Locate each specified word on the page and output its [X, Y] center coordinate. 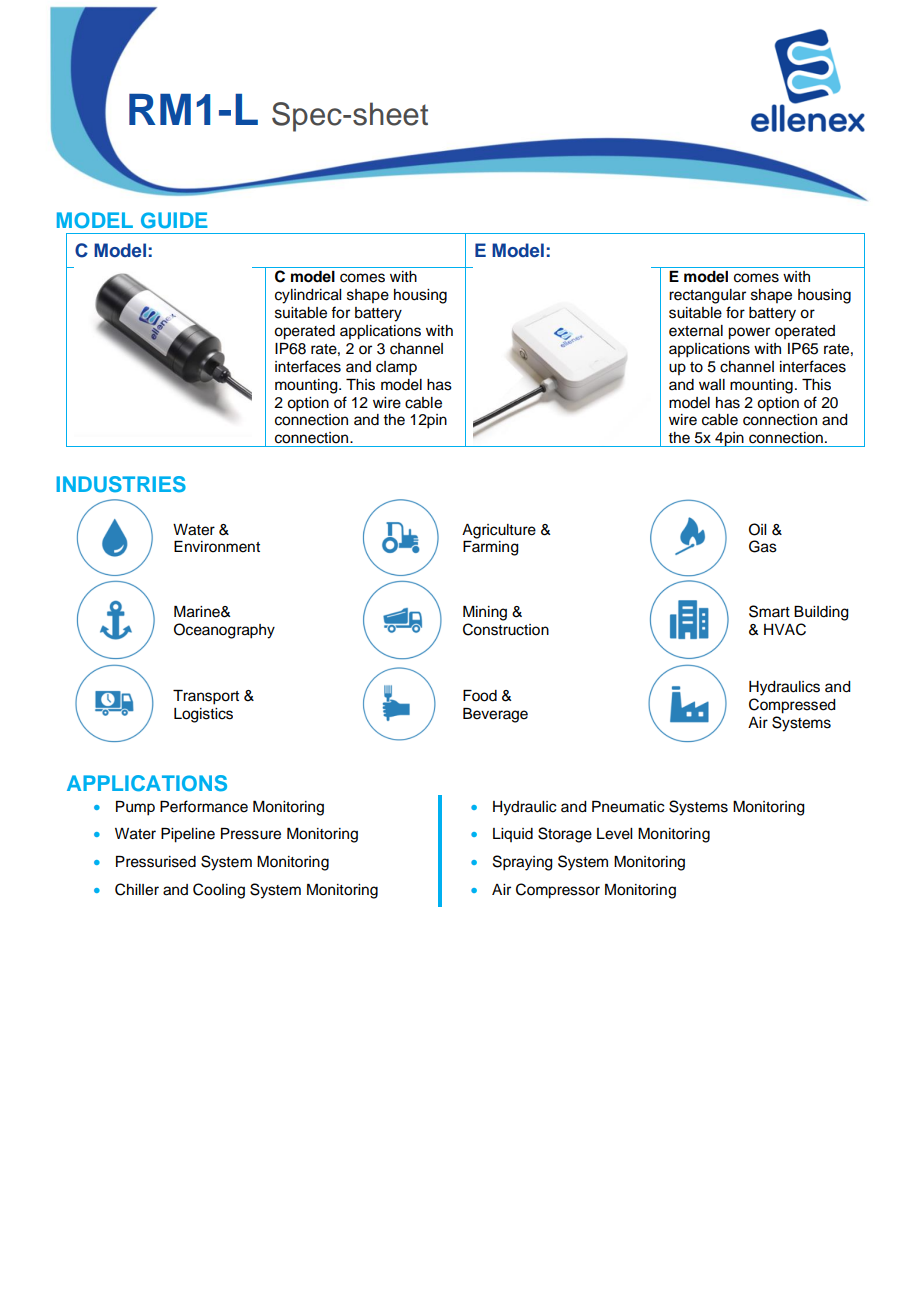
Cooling [219, 891]
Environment [217, 547]
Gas [763, 546]
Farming [491, 548]
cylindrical [308, 296]
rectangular [707, 296]
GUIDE [174, 220]
